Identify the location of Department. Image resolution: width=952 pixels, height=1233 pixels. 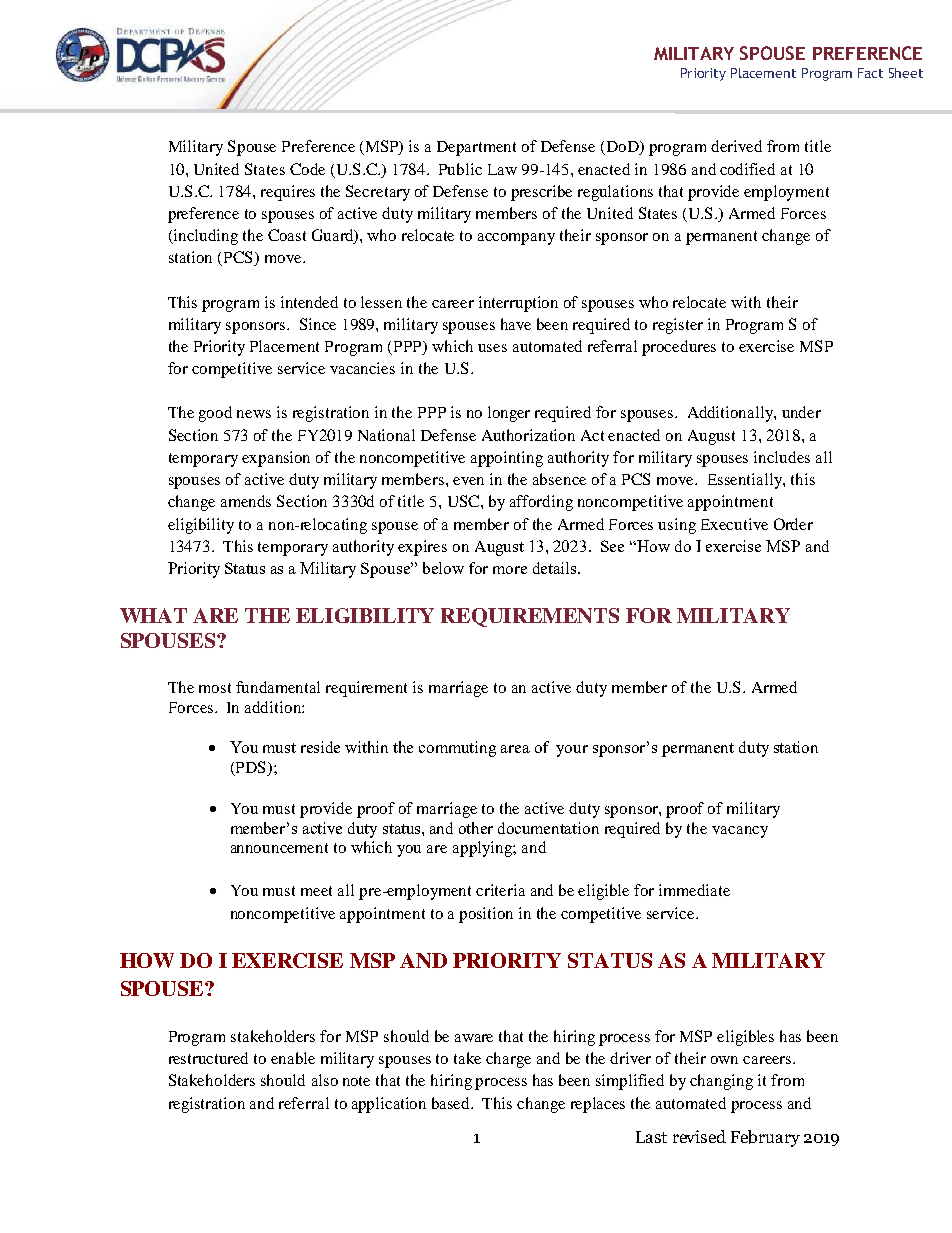
(476, 148).
